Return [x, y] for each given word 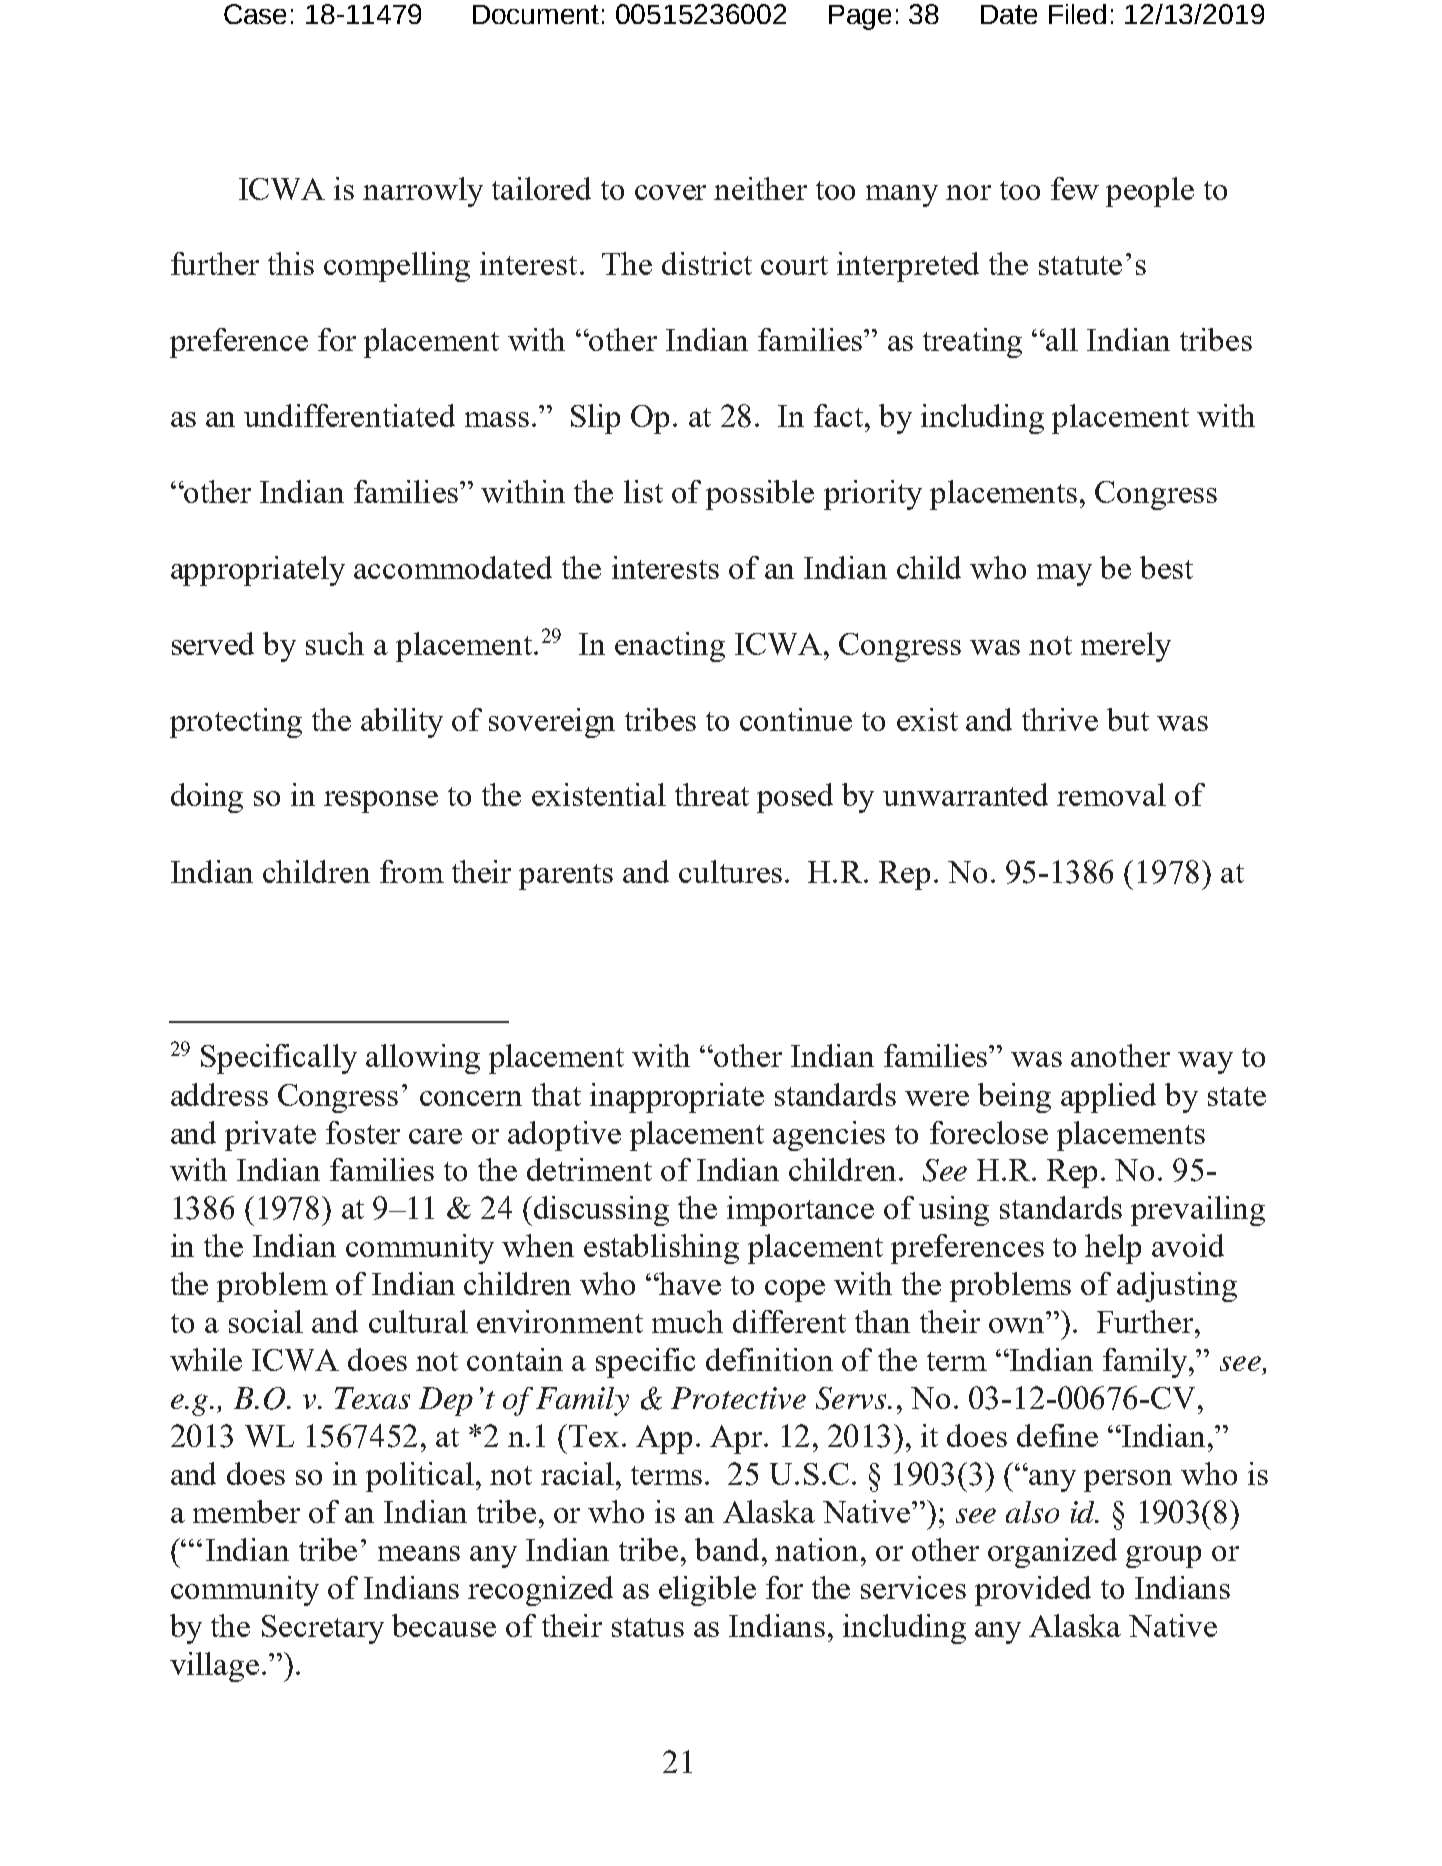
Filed [1077, 14]
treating [972, 343]
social [266, 1321]
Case [255, 14]
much [687, 1321]
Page [860, 17]
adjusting [1177, 1287]
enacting [670, 647]
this [291, 263]
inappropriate [677, 1098]
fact [838, 415]
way [1205, 1063]
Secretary [323, 1629]
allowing [423, 1059]
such [335, 643]
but [1128, 719]
